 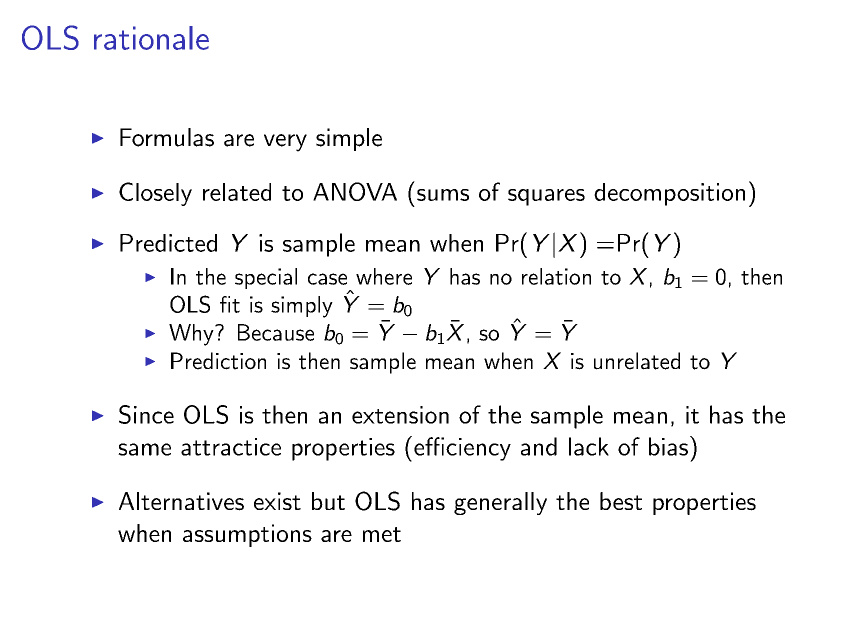 What do you see at coordinates (546, 197) in the screenshot?
I see `squares` at bounding box center [546, 197].
